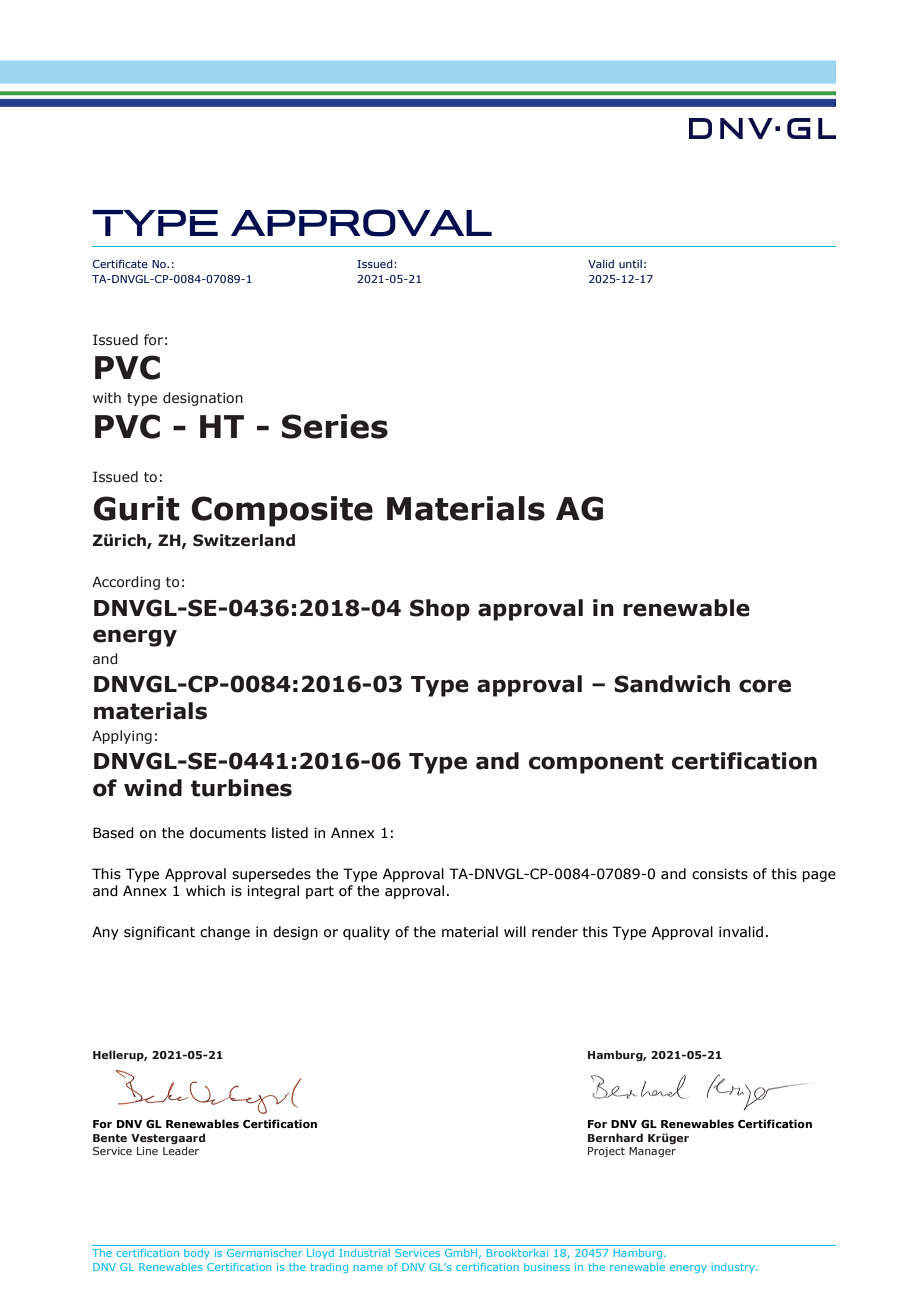  Describe the element at coordinates (547, 1267) in the document. I see `business` at that location.
